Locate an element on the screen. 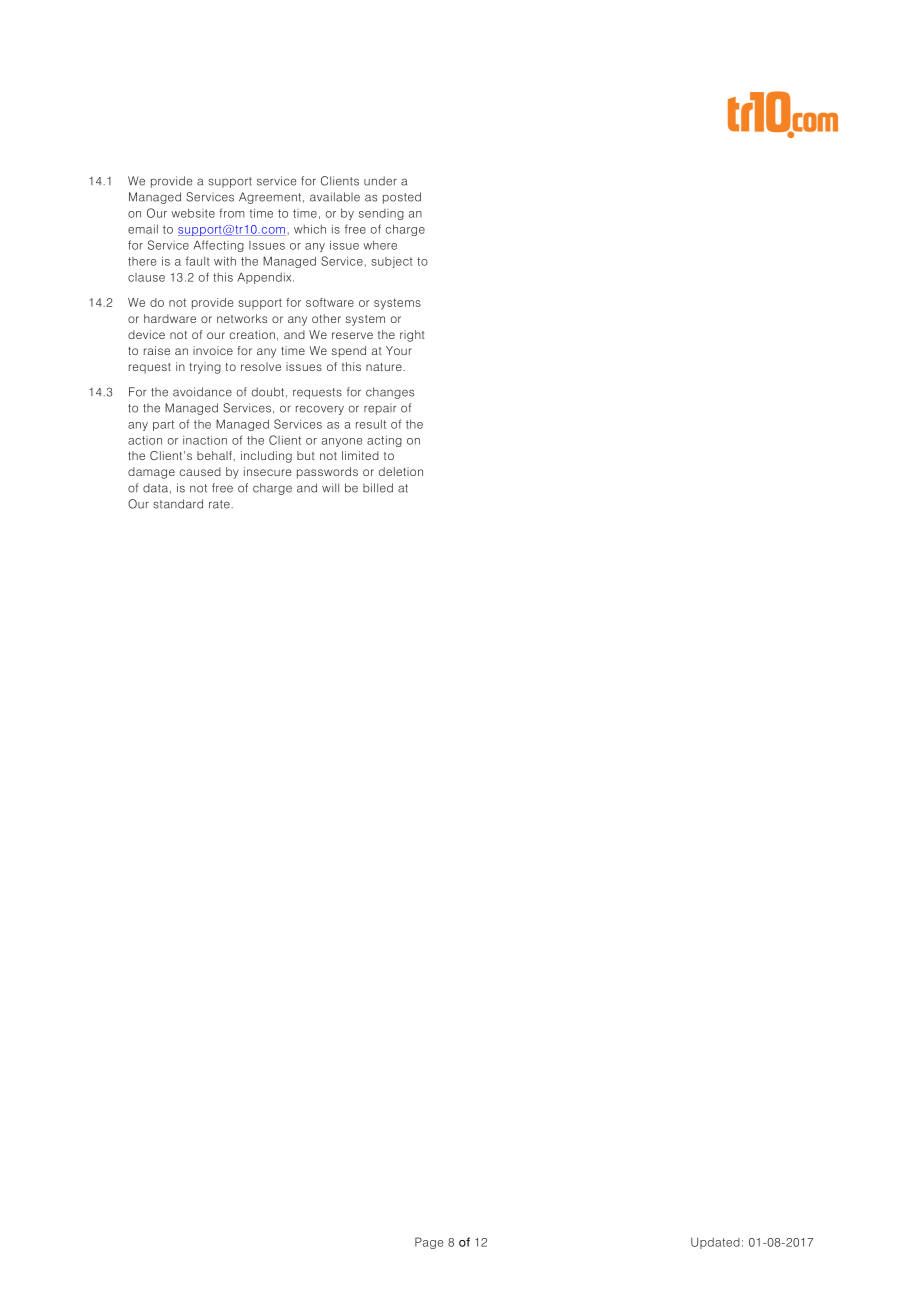 The width and height of the screenshot is (924, 1308). Updated is located at coordinates (715, 1243).
